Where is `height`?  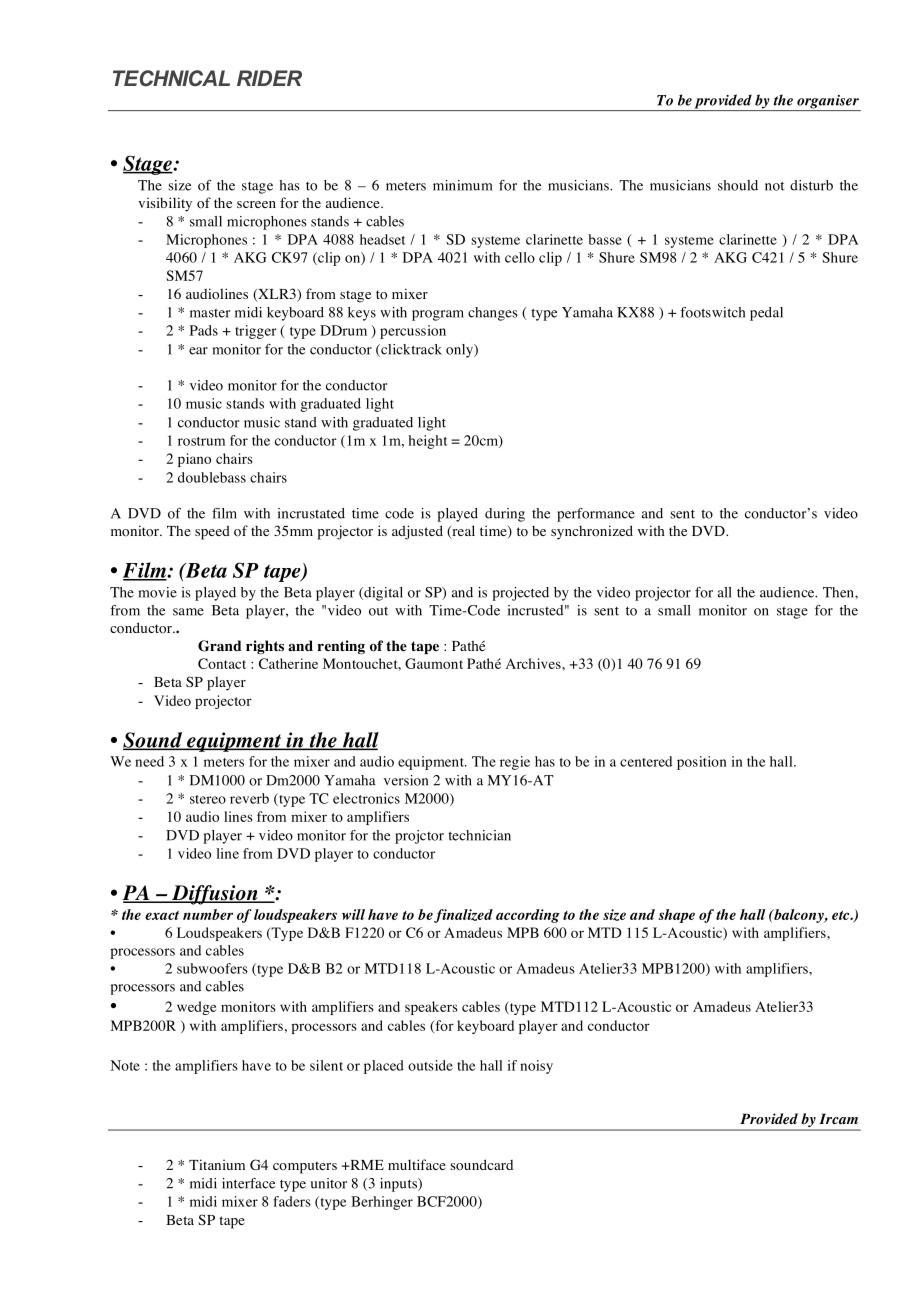 height is located at coordinates (427, 442).
